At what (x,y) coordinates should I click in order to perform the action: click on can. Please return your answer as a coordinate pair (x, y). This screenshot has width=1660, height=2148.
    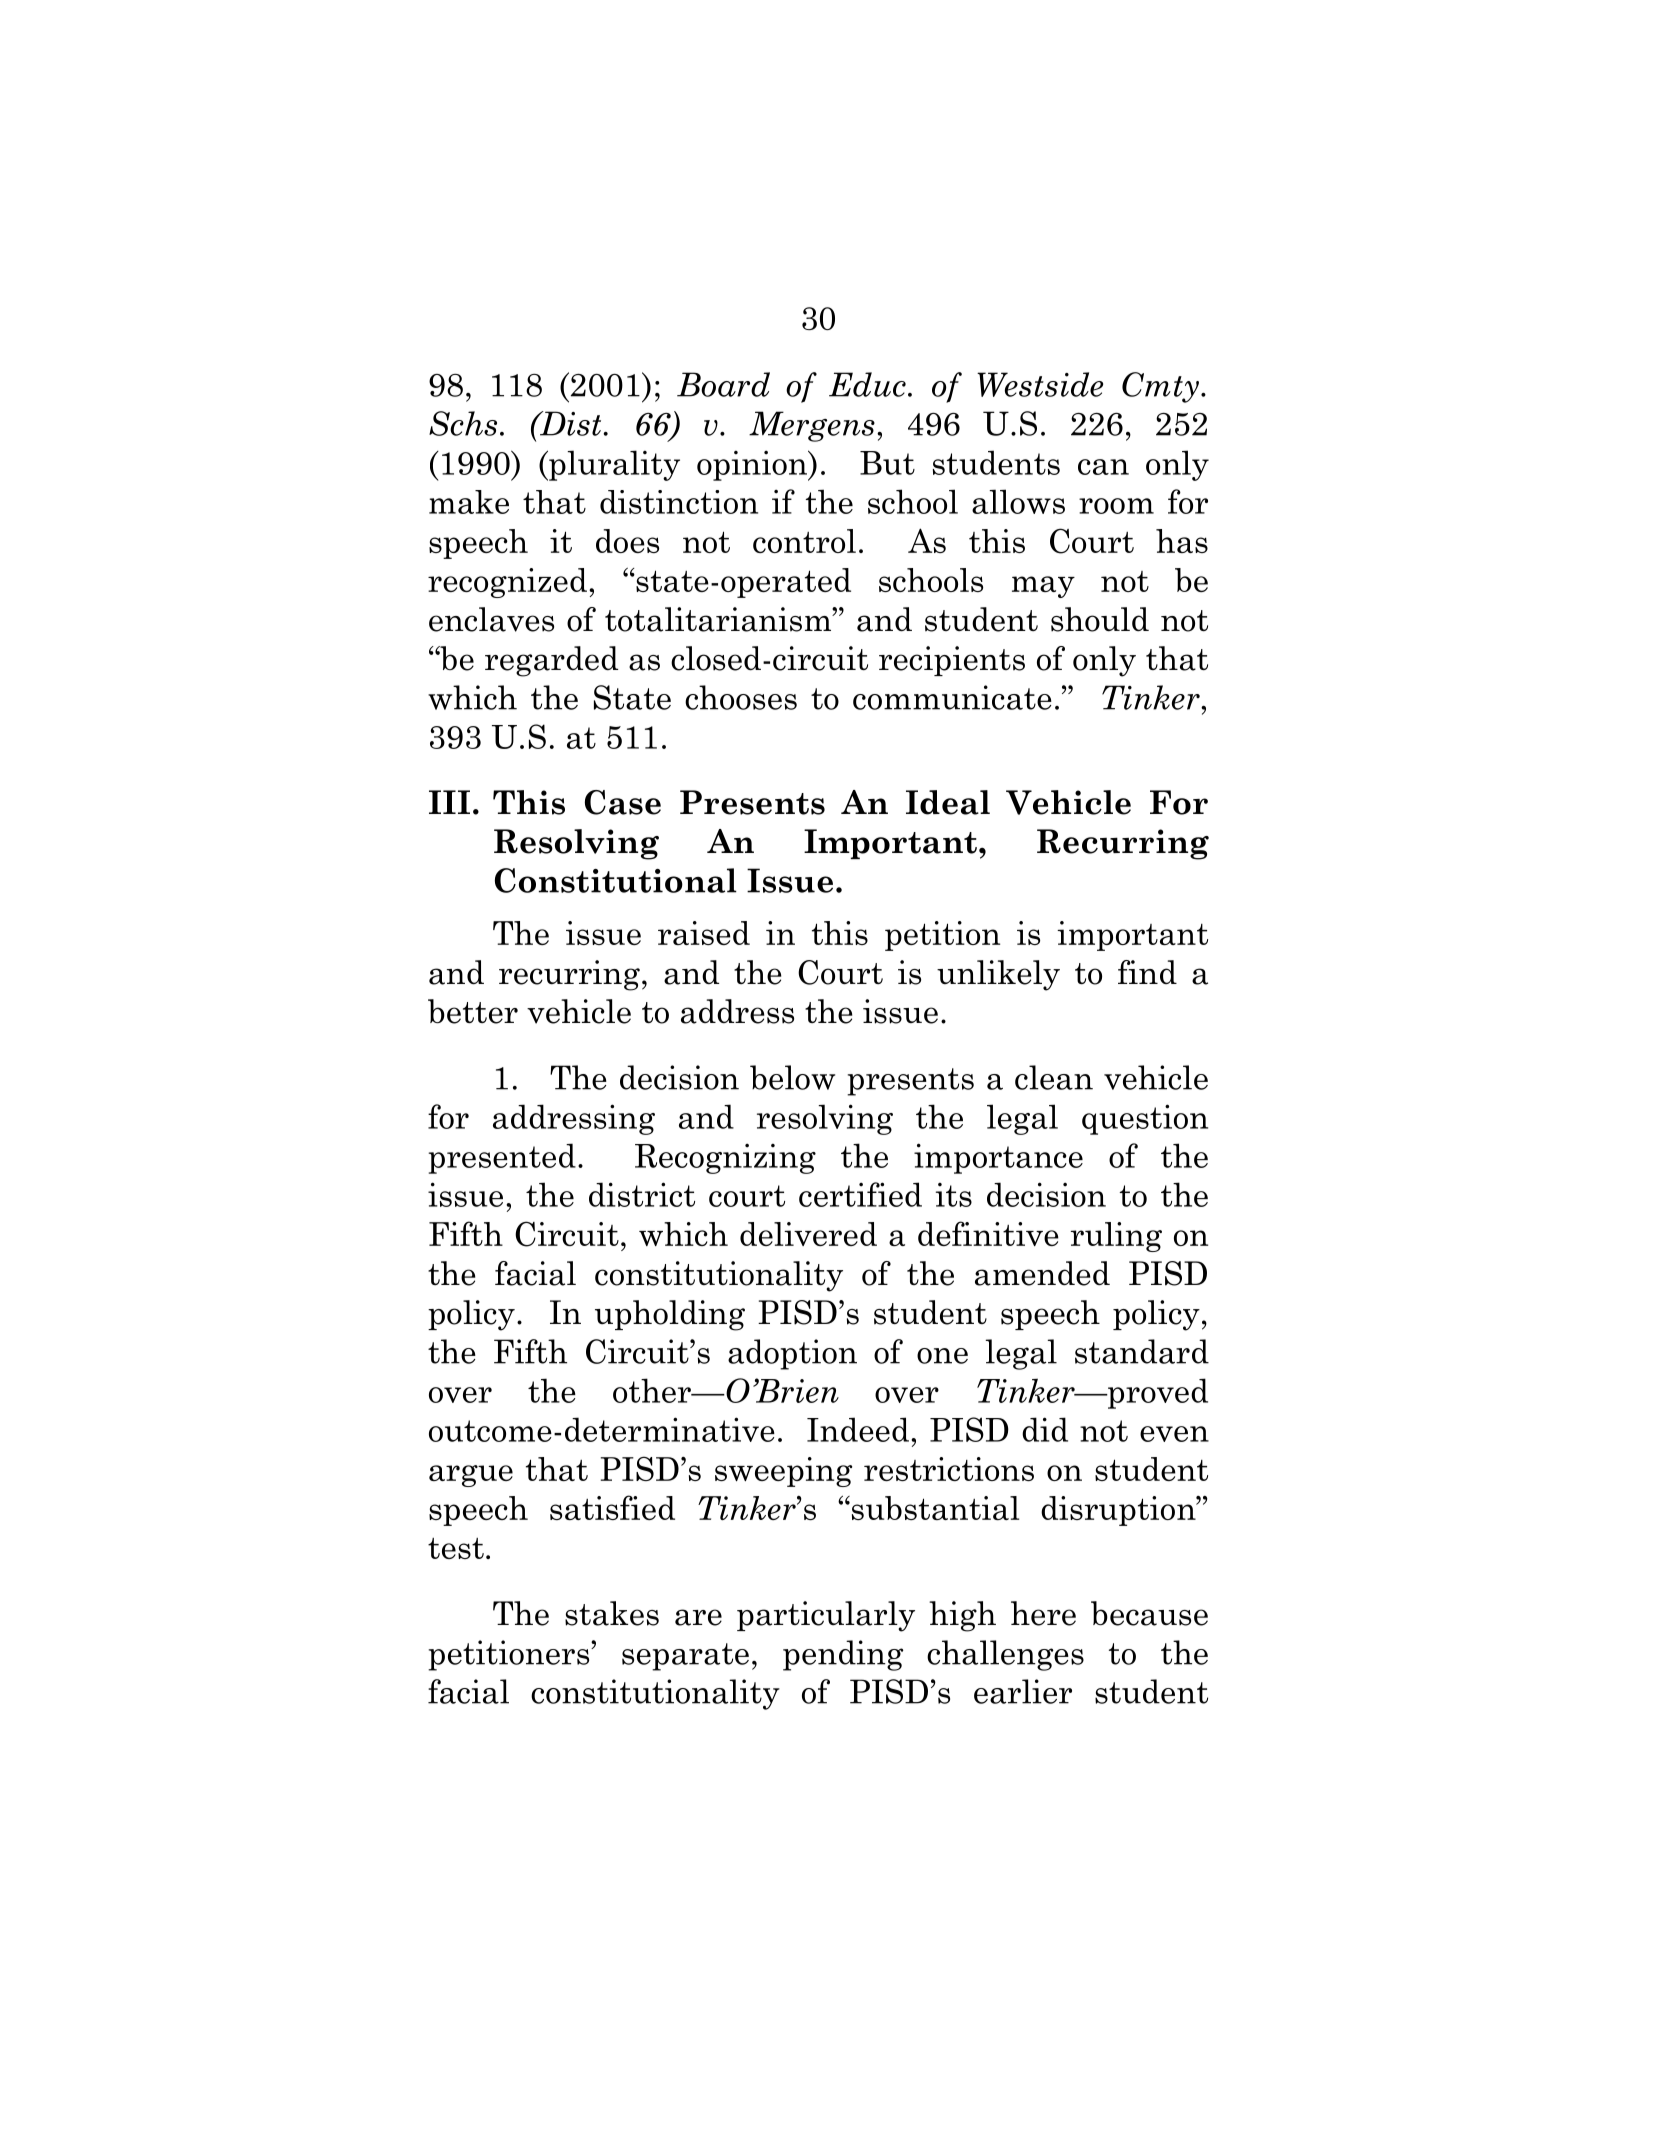
    Looking at the image, I should click on (1103, 467).
